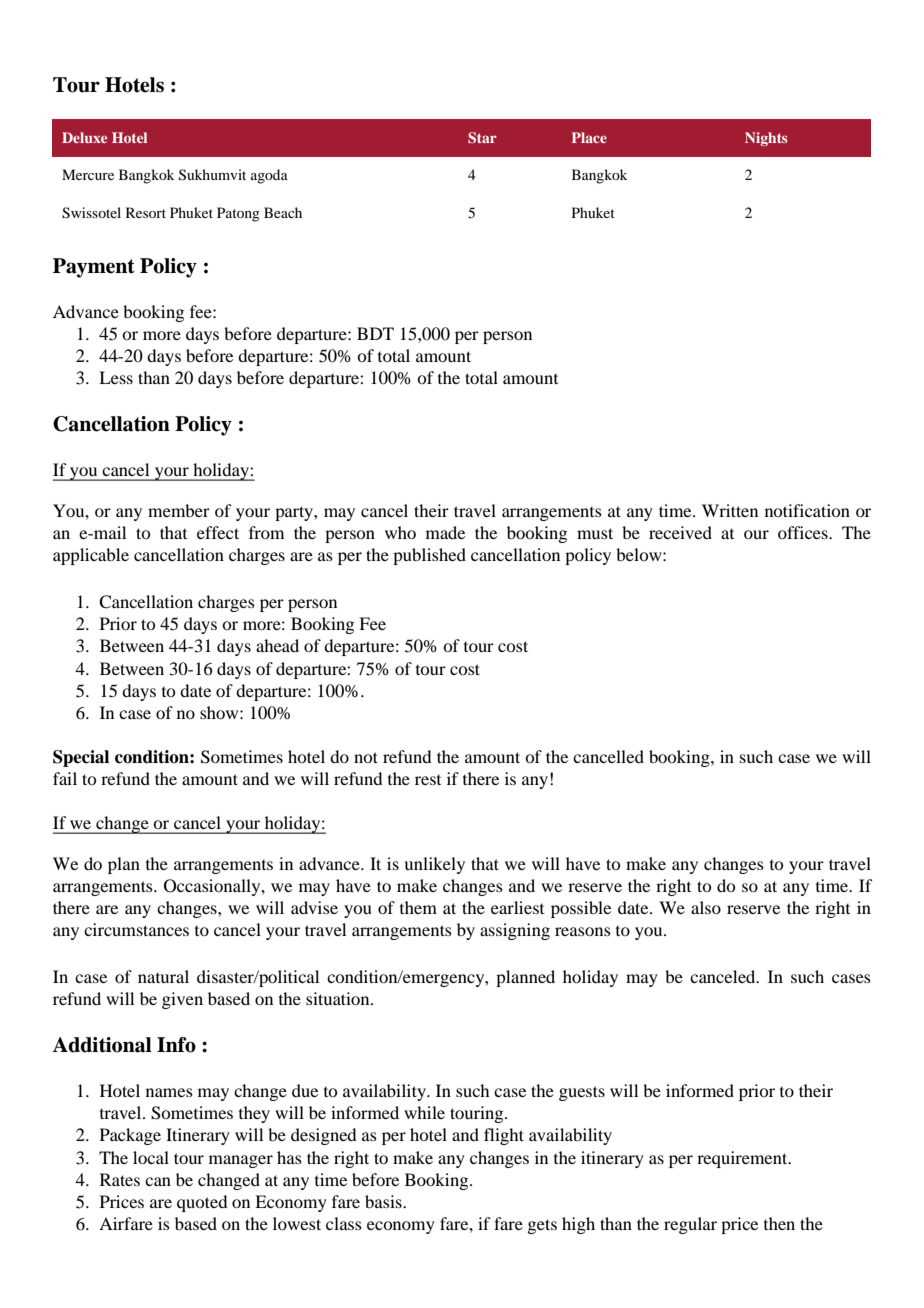  I want to click on Rates, so click(120, 1179).
